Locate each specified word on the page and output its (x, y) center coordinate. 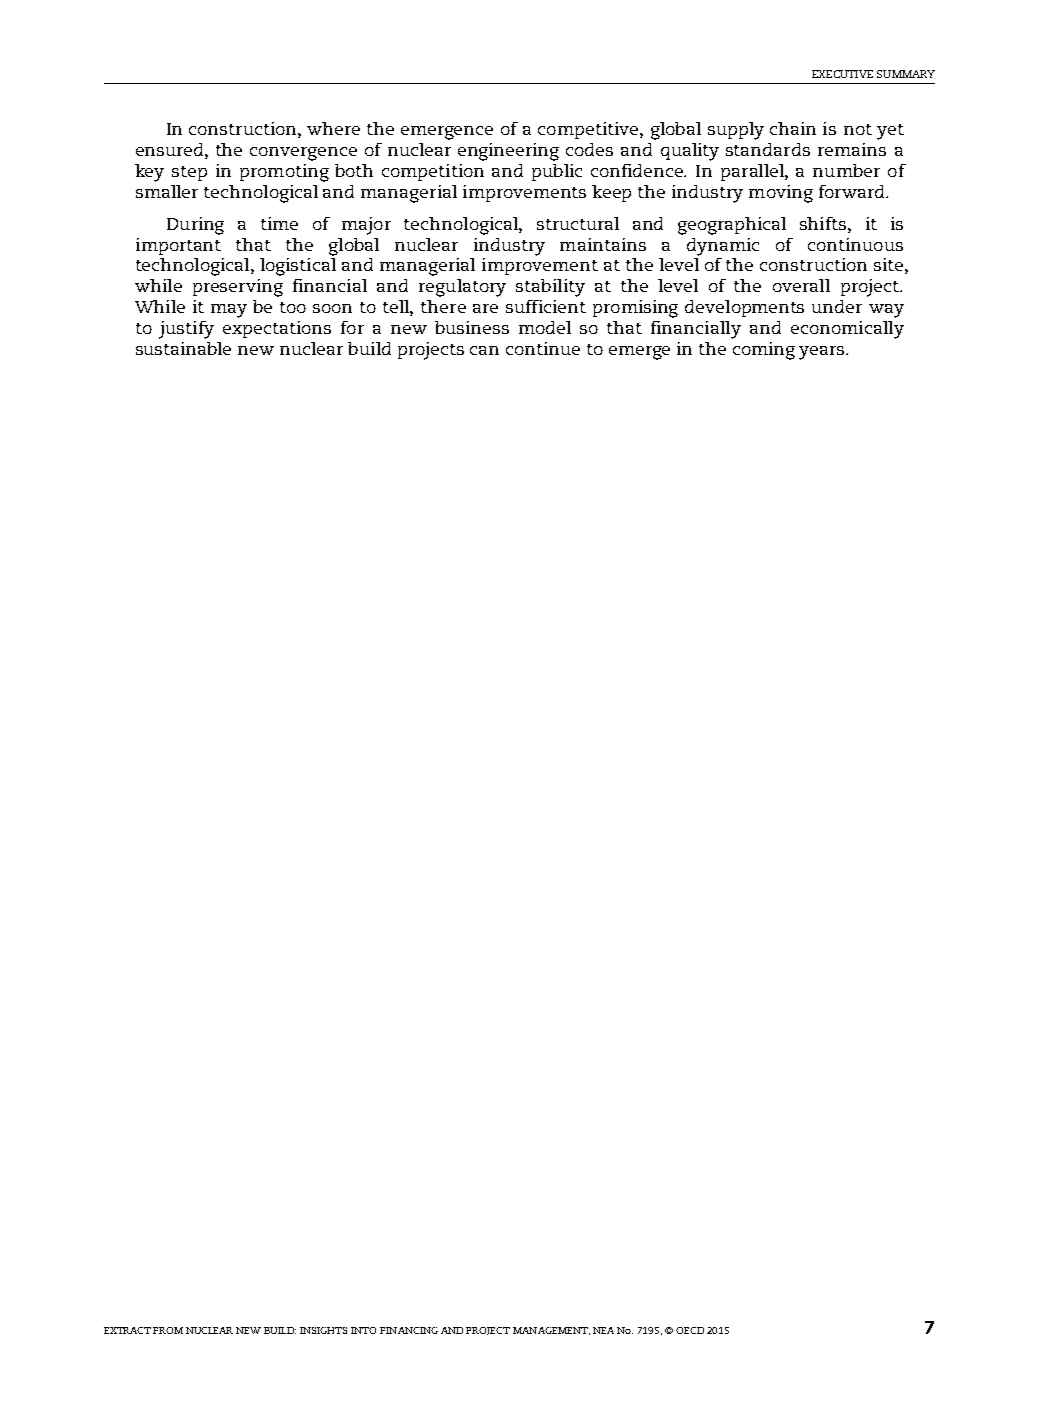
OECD (690, 1330)
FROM (168, 1330)
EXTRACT (127, 1330)
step (189, 173)
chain (793, 128)
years (823, 353)
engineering (508, 152)
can (484, 350)
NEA (603, 1330)
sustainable (183, 348)
